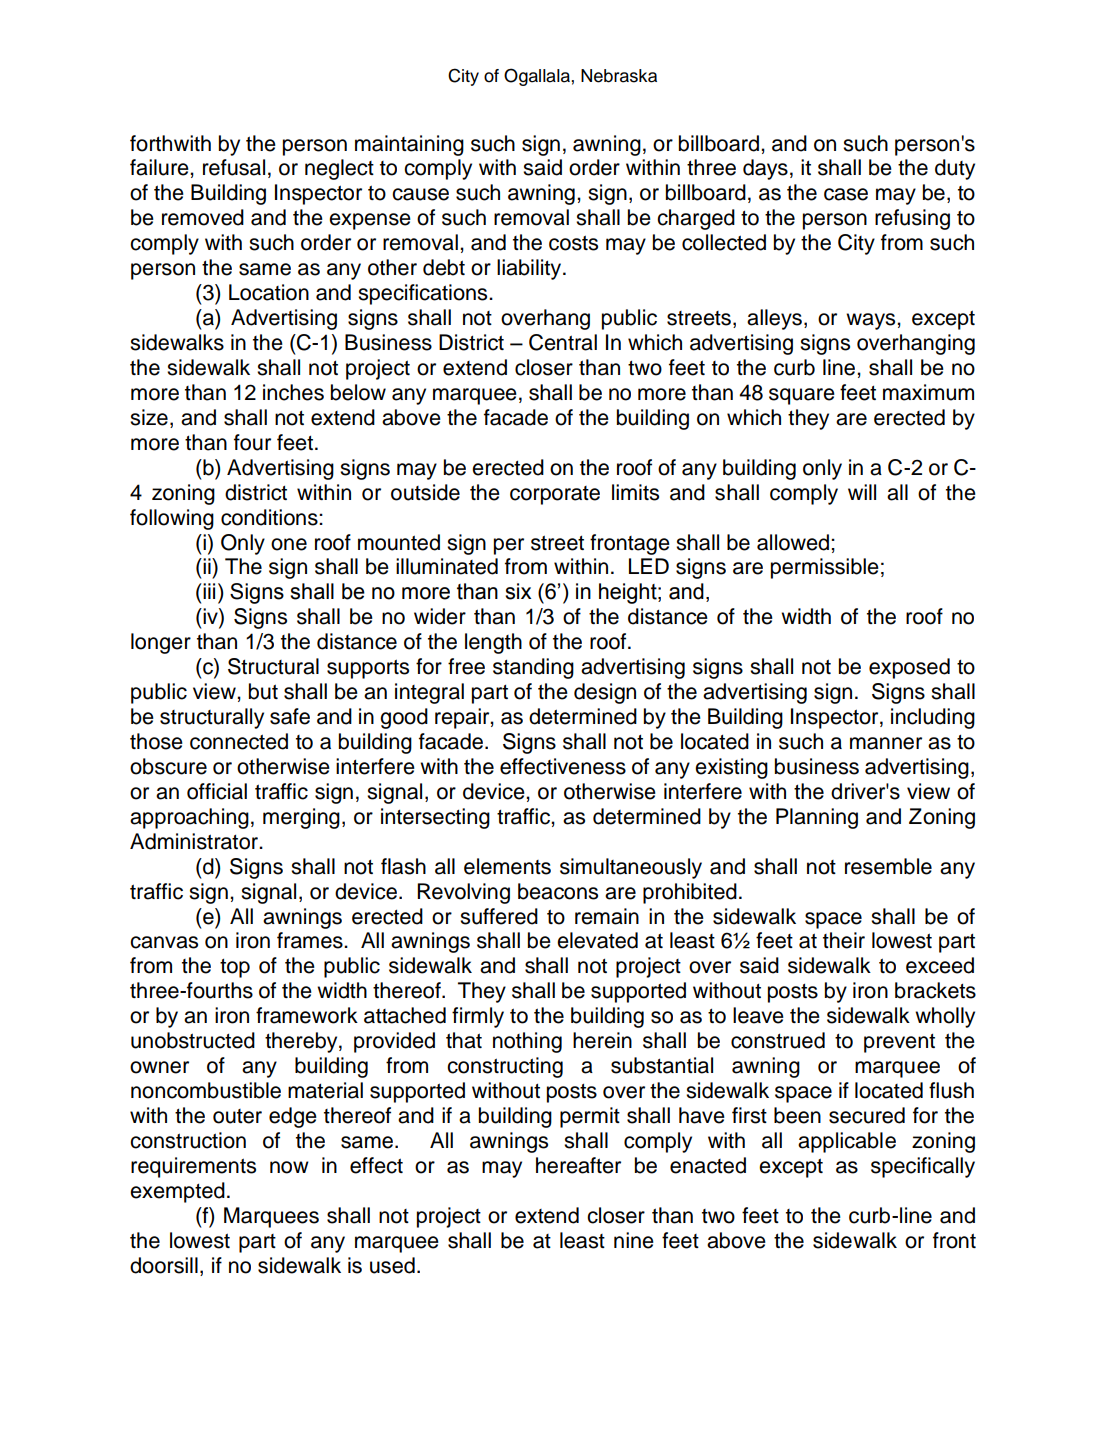 Image resolution: width=1106 pixels, height=1431 pixels. What do you see at coordinates (923, 1167) in the page?
I see `specifically` at bounding box center [923, 1167].
